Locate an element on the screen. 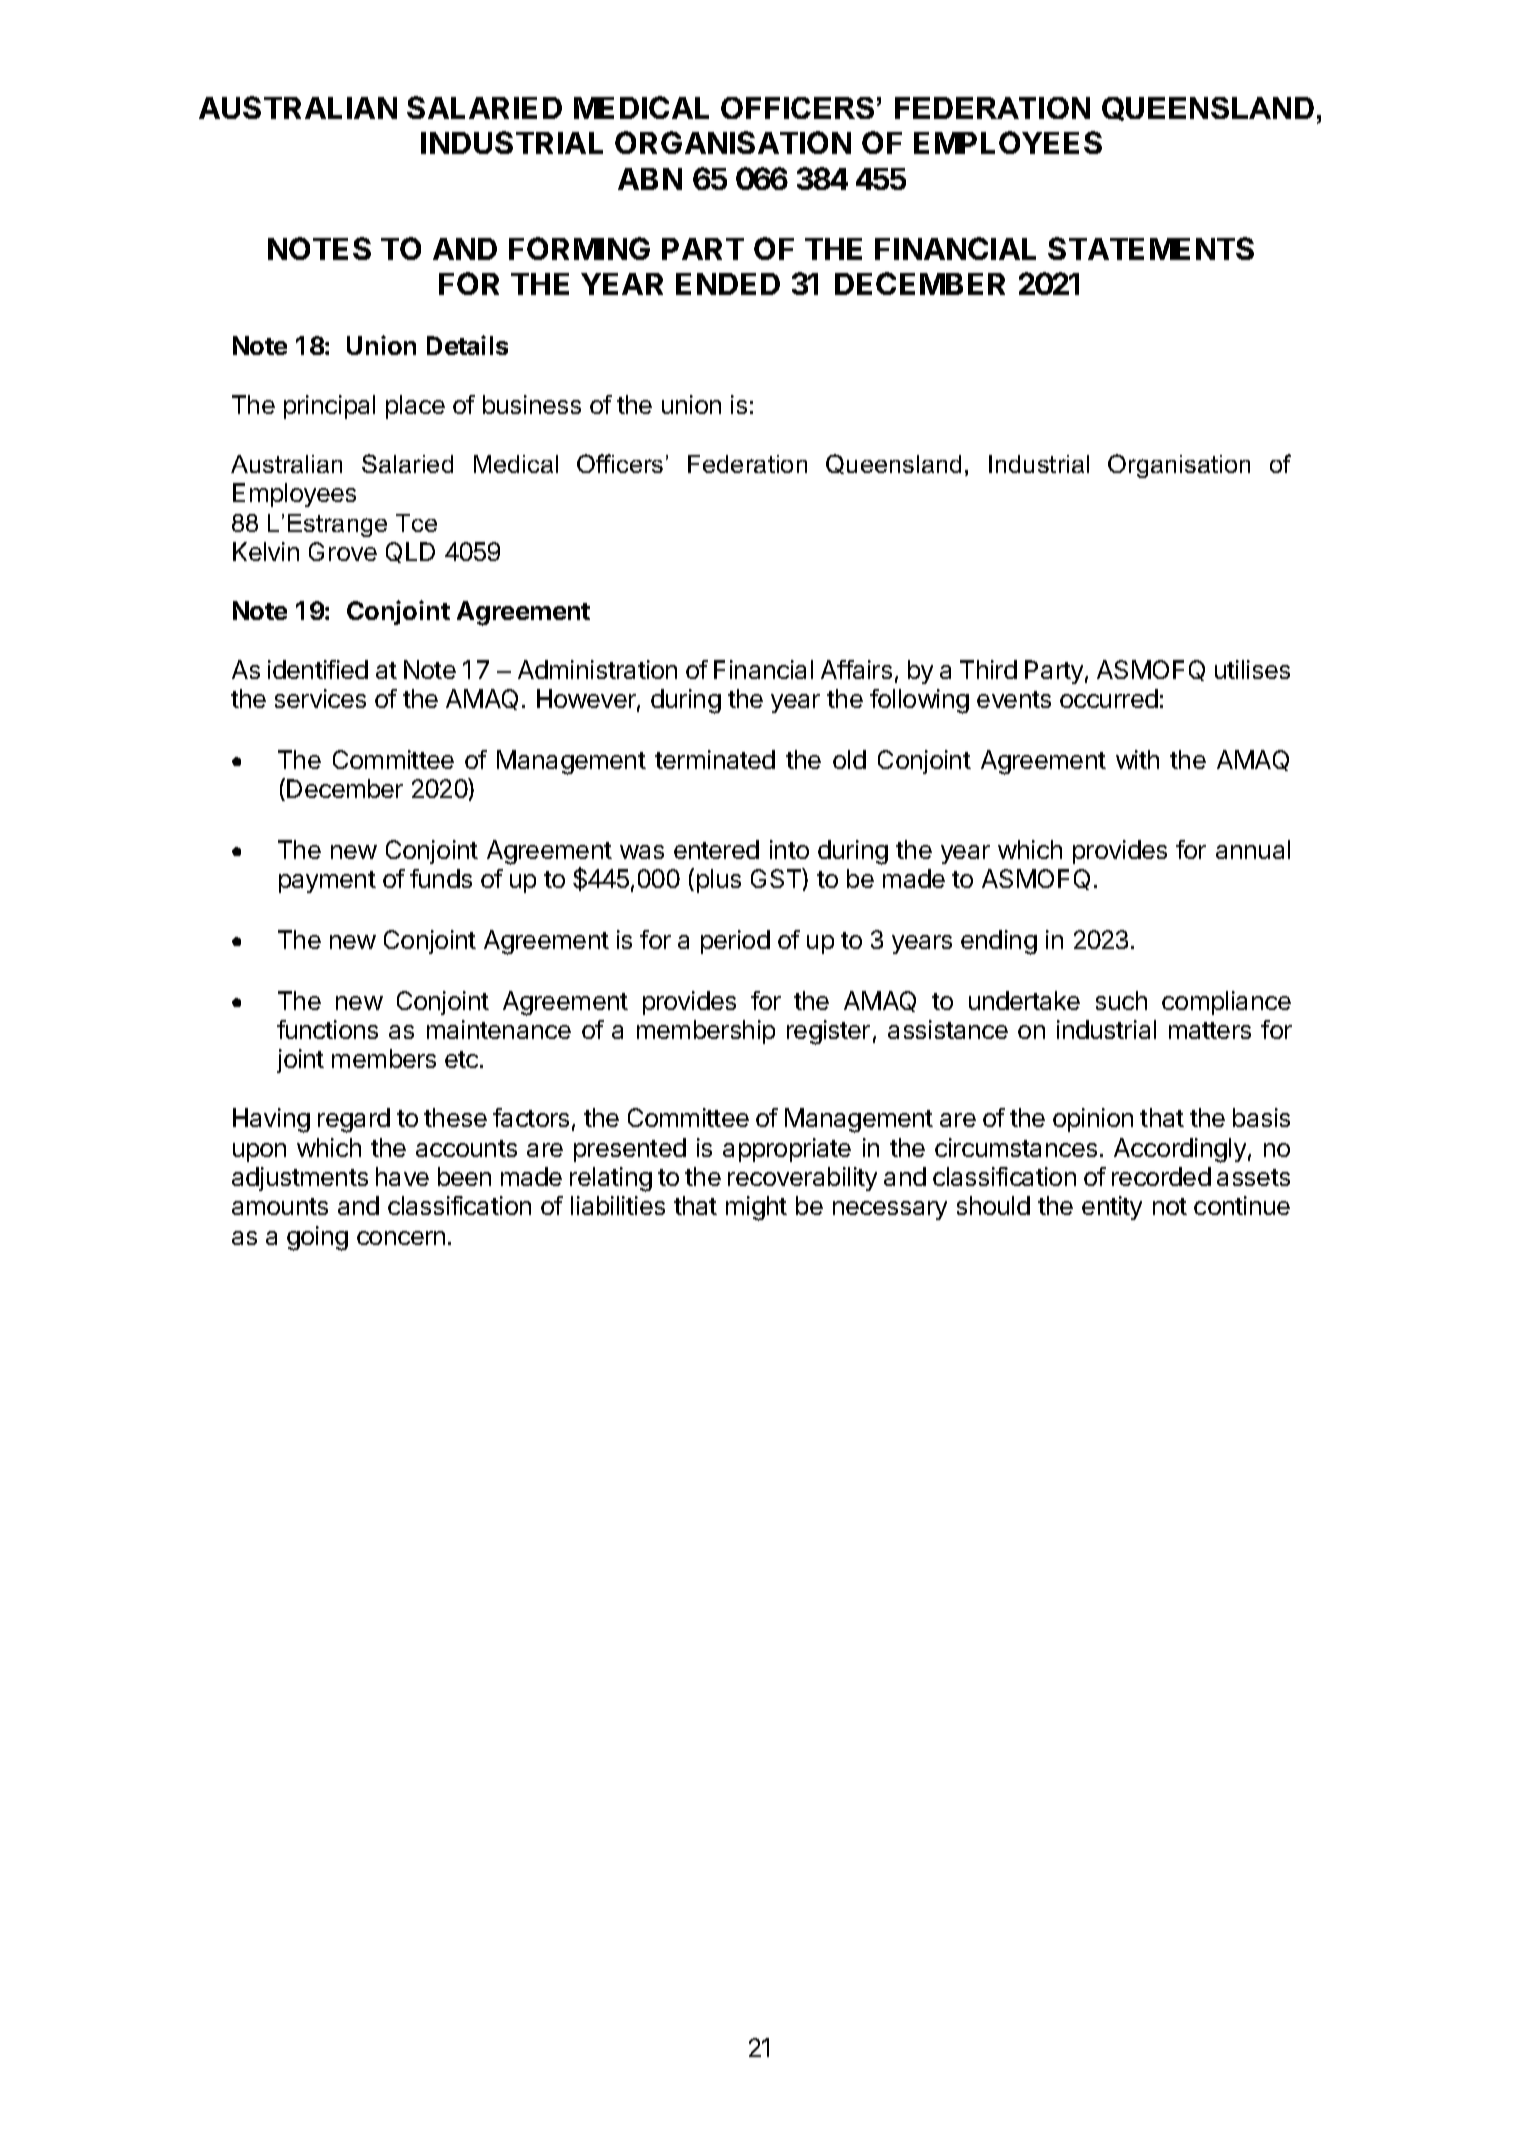 This screenshot has width=1523, height=2154. annual is located at coordinates (1253, 849).
